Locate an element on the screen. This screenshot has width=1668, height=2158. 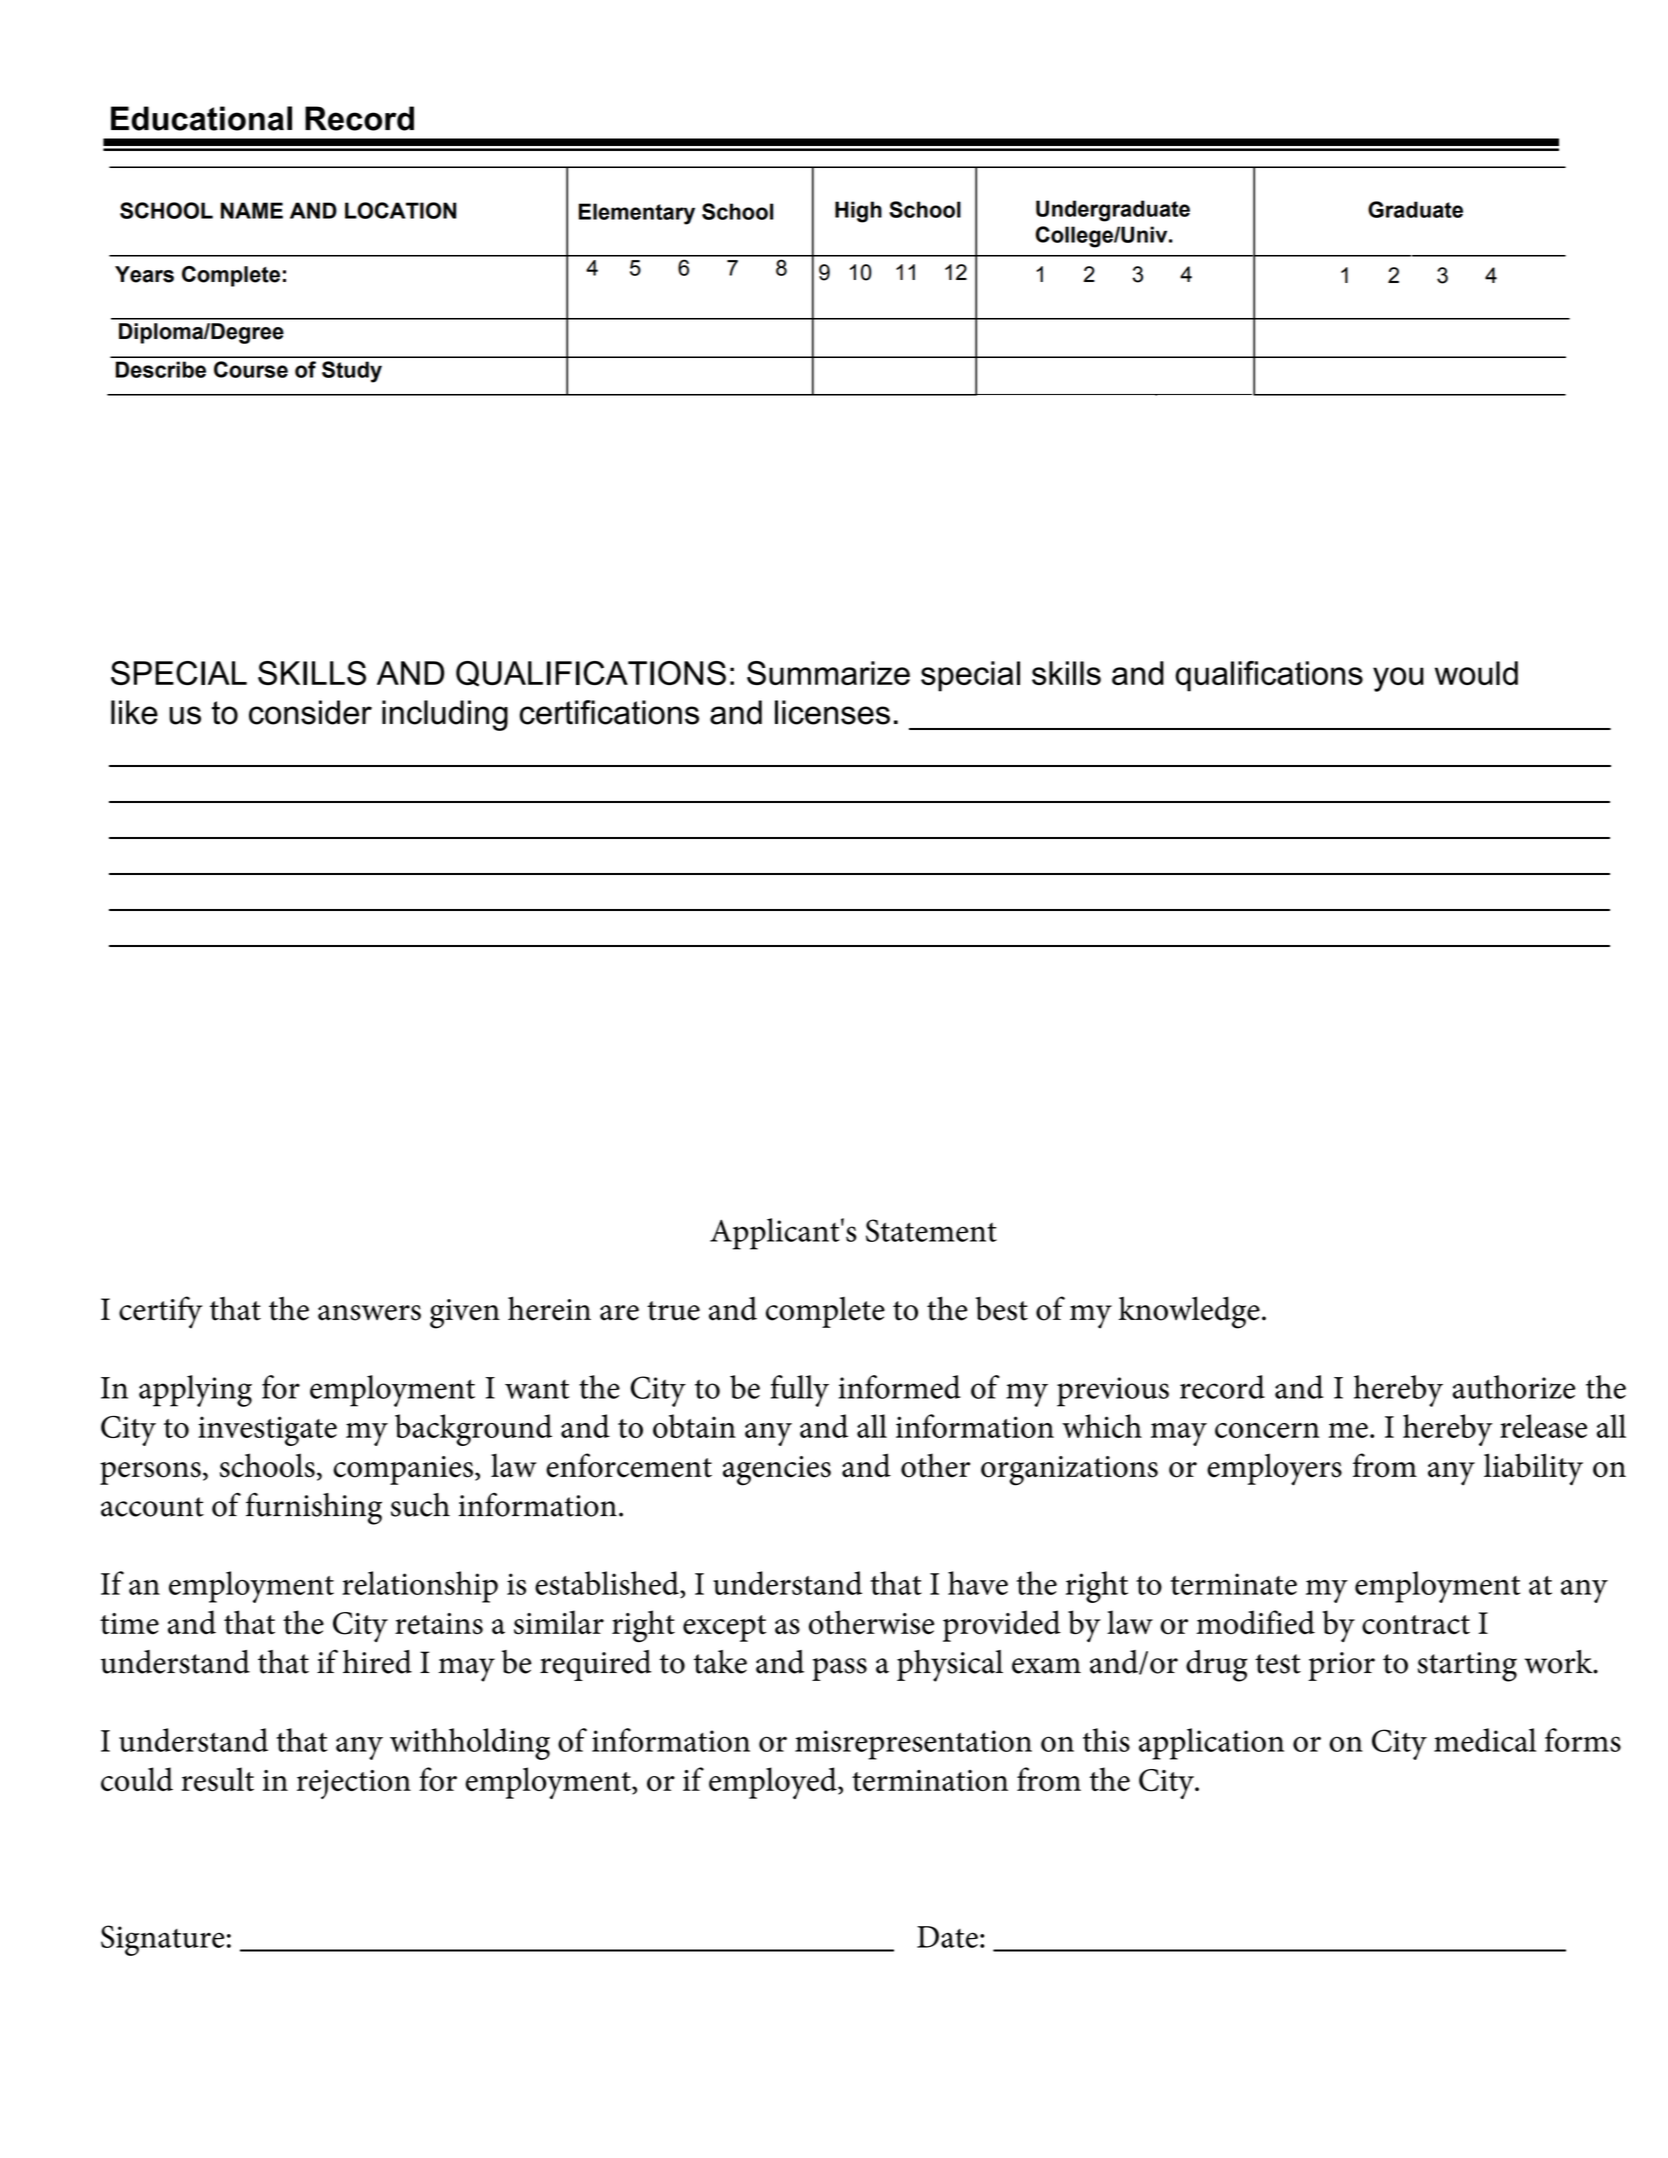
Summarize is located at coordinates (828, 673).
